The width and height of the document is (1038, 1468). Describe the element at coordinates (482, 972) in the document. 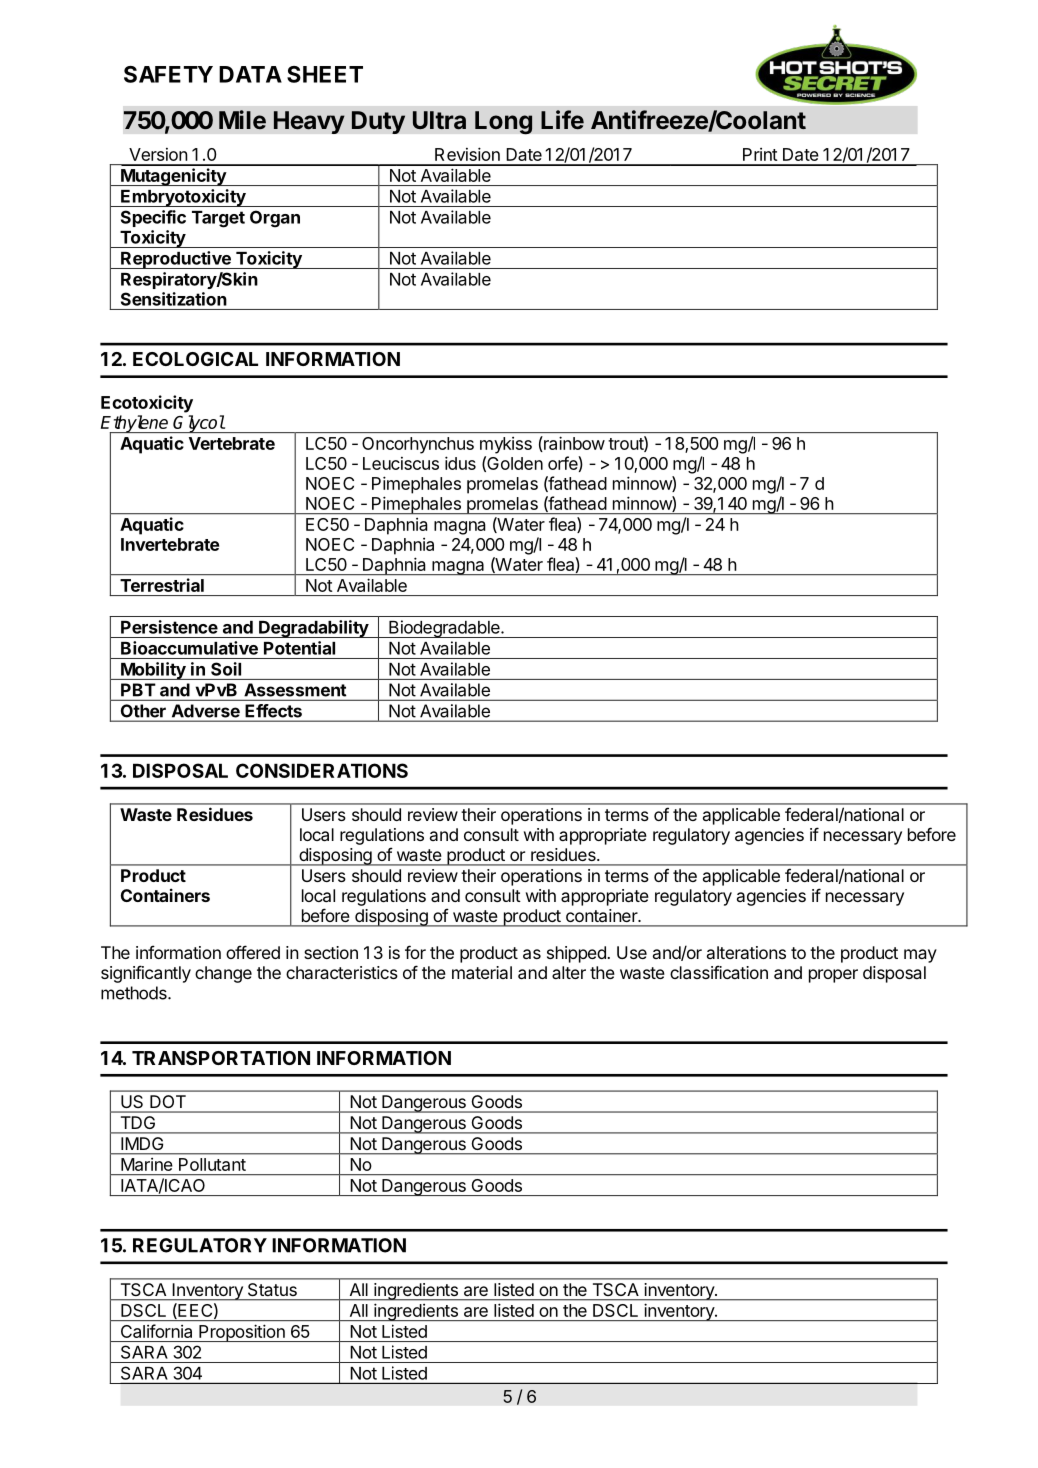

I see `material` at that location.
